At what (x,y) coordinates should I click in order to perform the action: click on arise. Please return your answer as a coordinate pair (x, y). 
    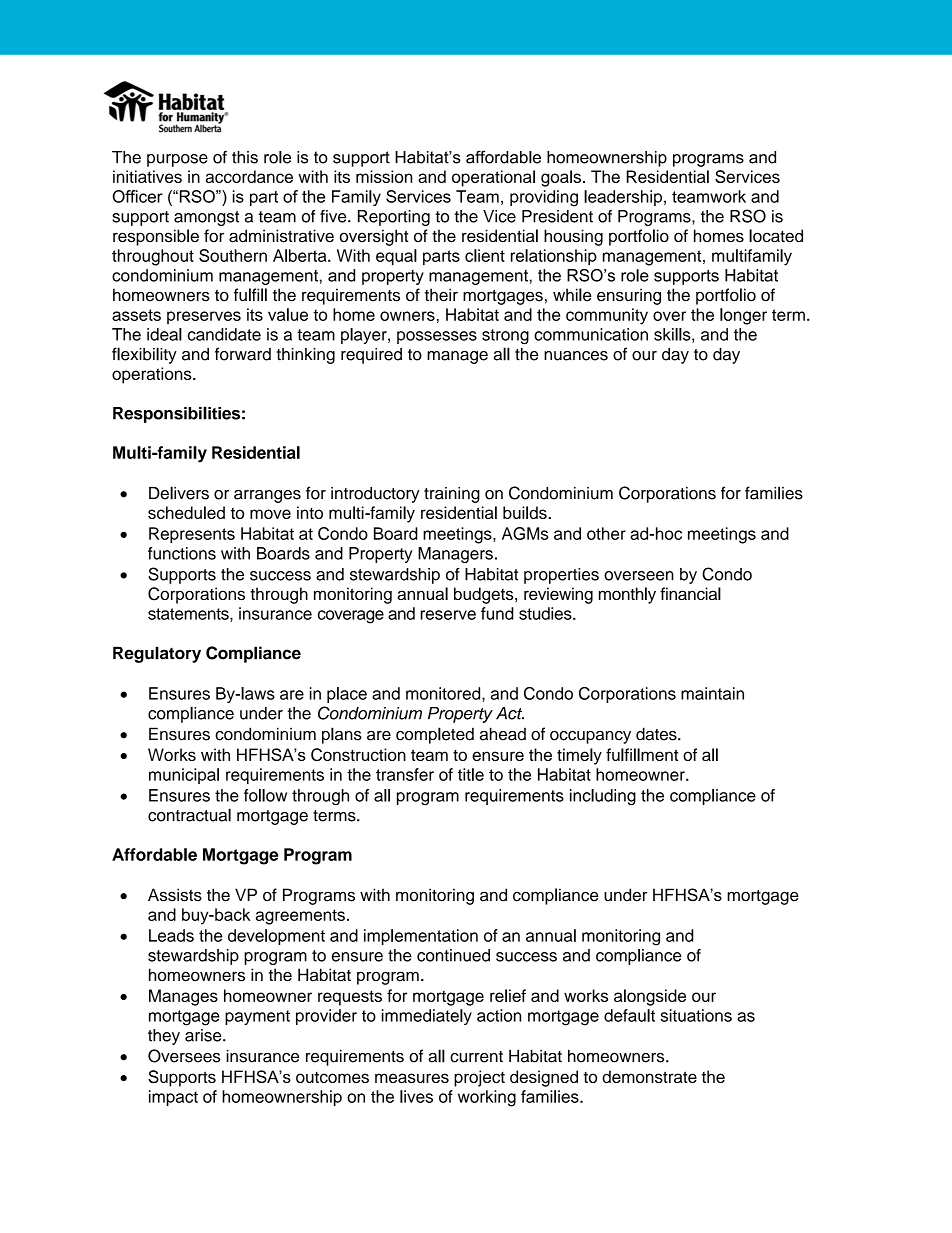
    Looking at the image, I should click on (204, 1035).
